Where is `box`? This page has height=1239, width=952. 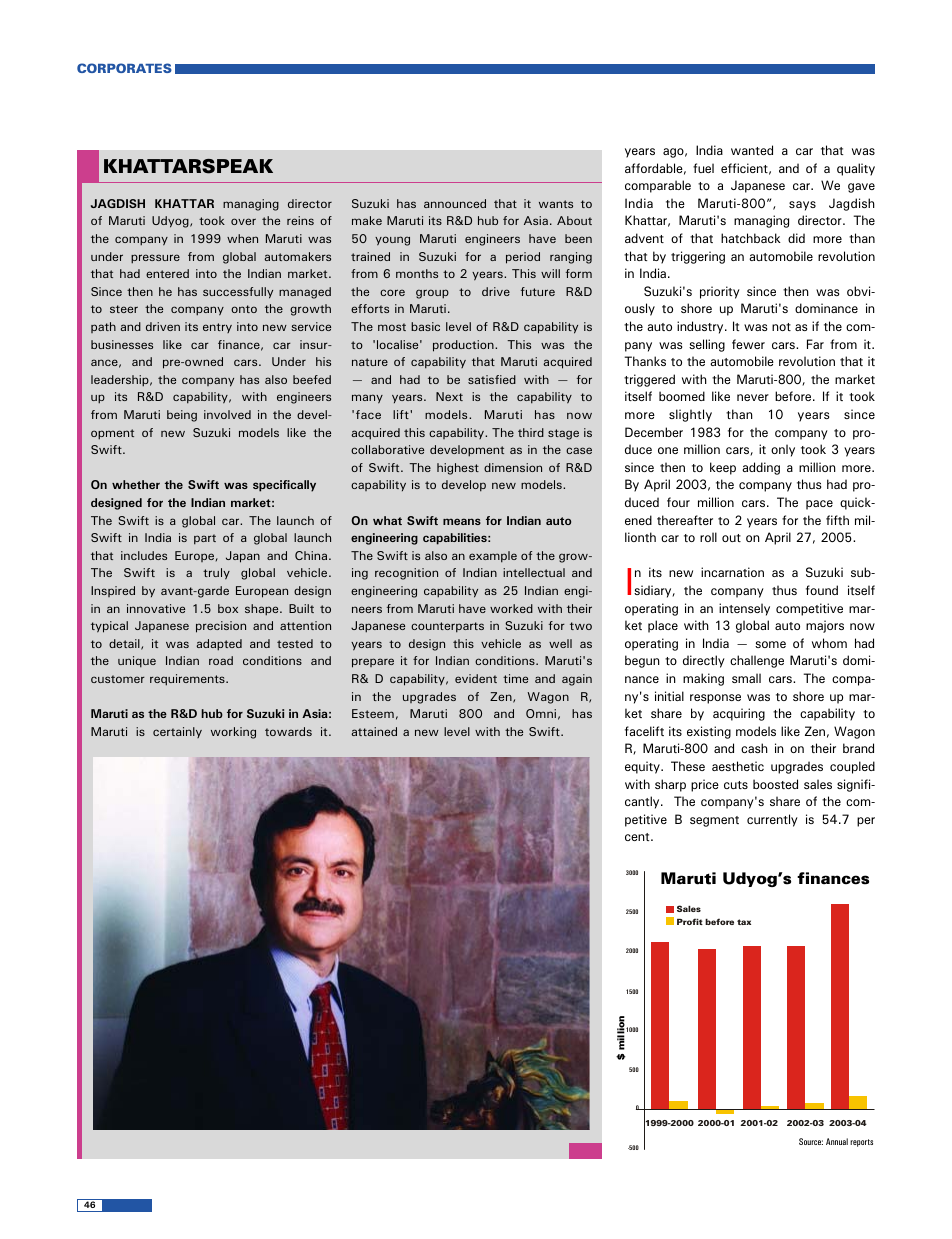
box is located at coordinates (228, 608).
